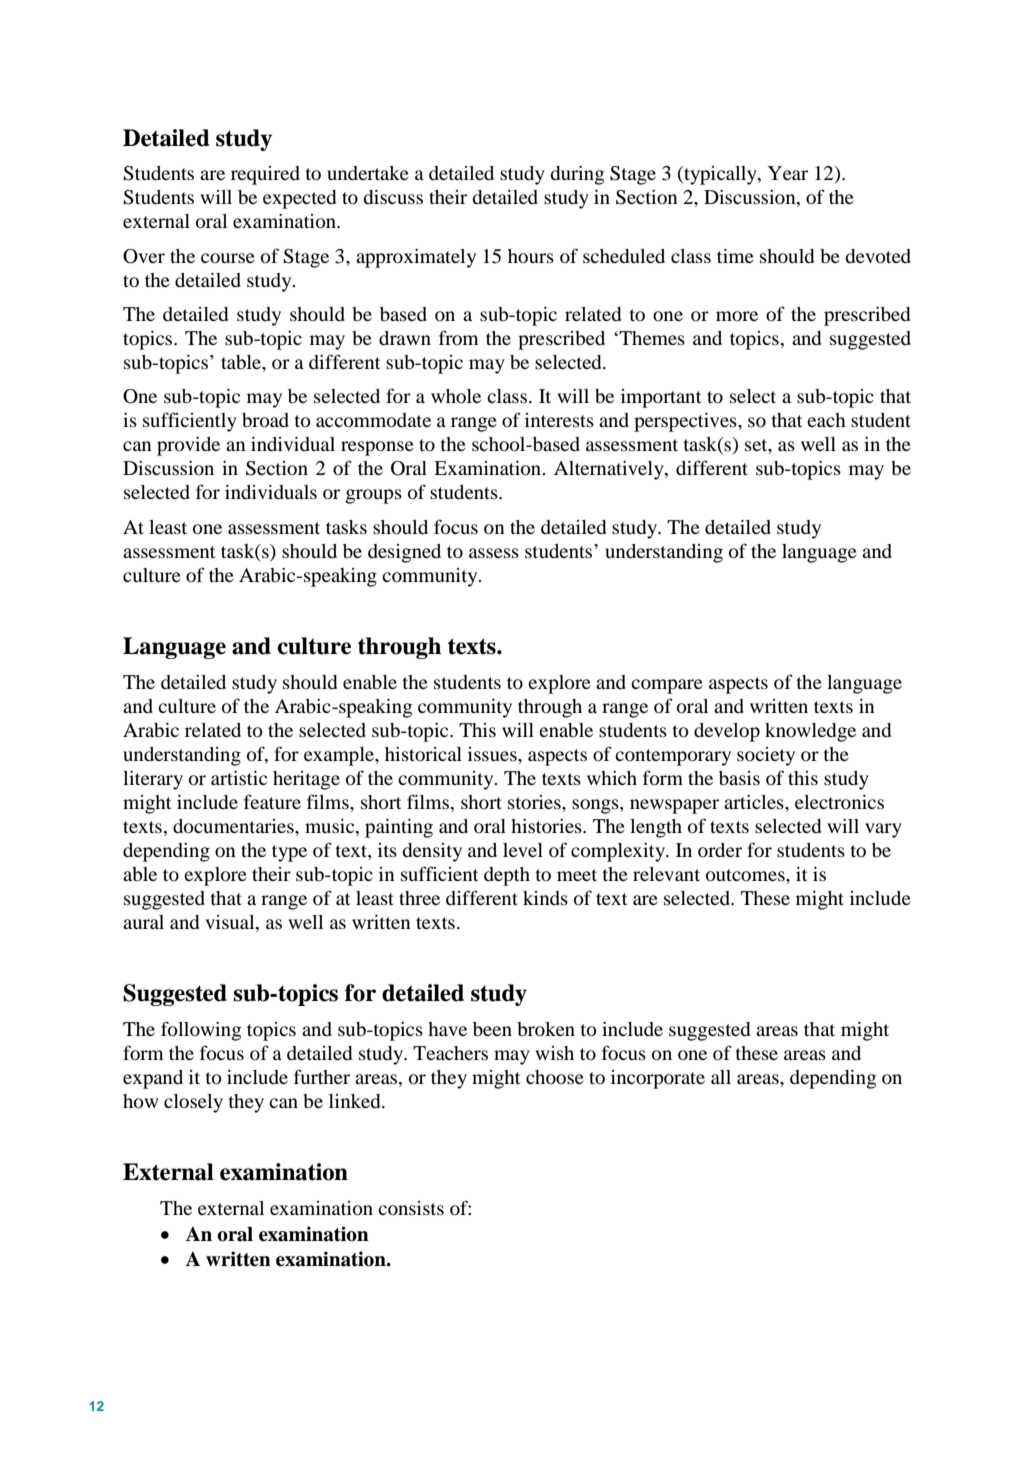  What do you see at coordinates (788, 173) in the screenshot?
I see `Year` at bounding box center [788, 173].
